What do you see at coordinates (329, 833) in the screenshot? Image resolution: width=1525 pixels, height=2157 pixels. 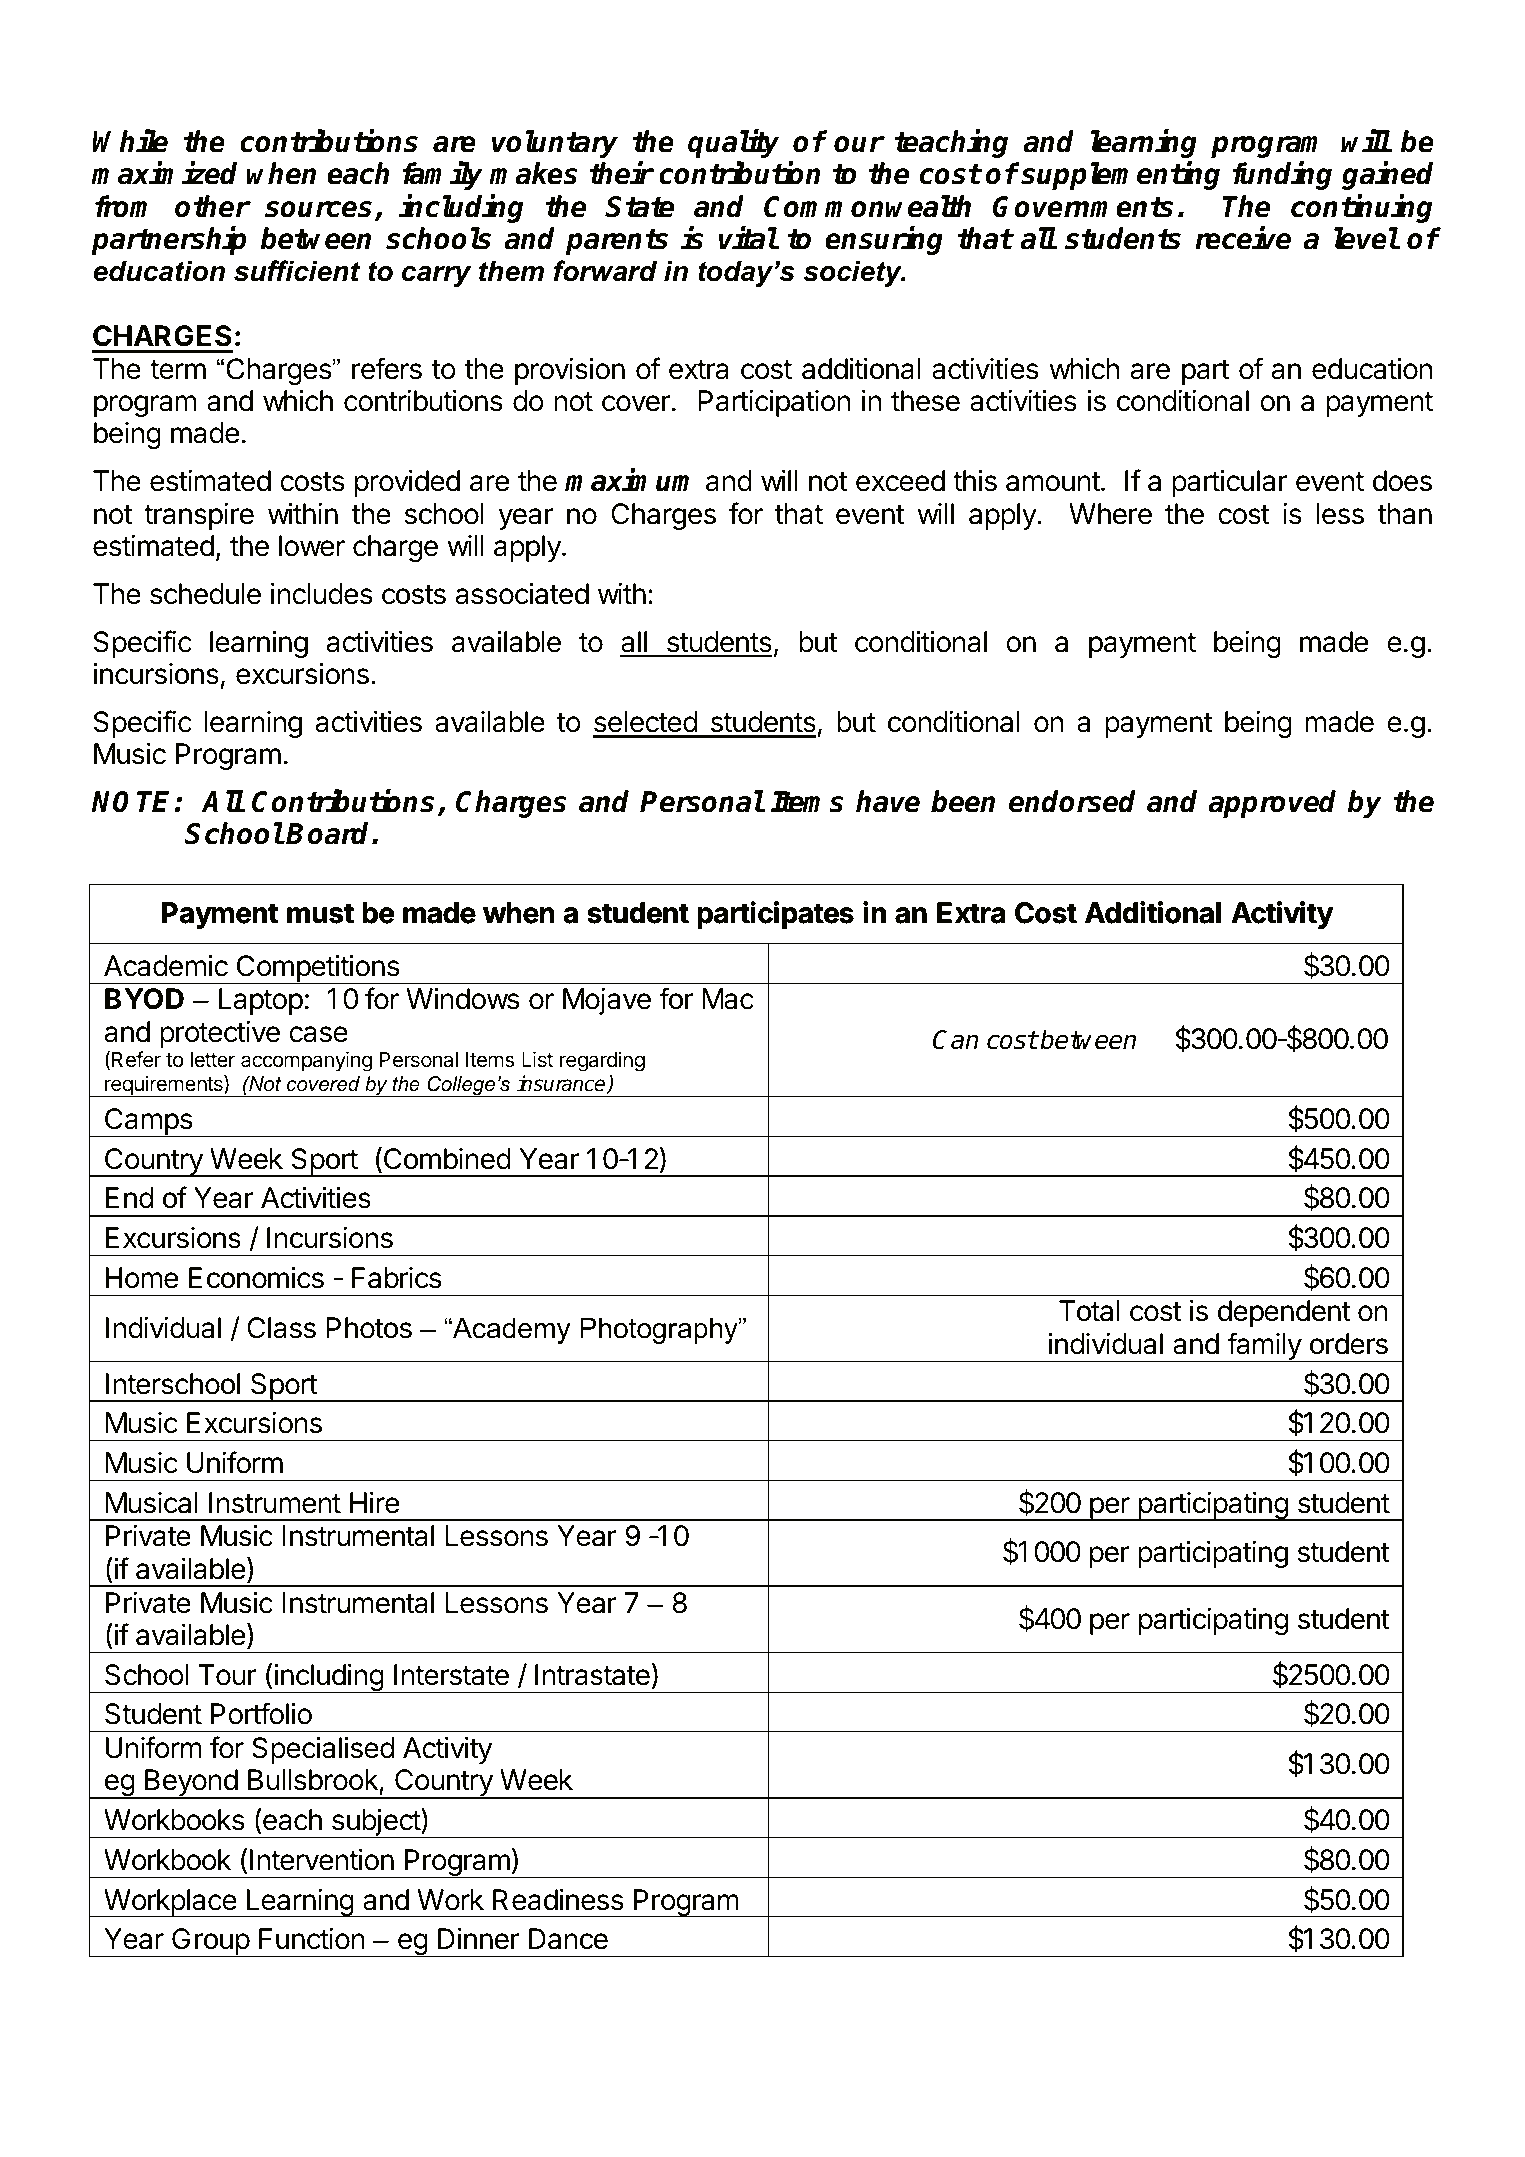 I see `Board` at bounding box center [329, 833].
